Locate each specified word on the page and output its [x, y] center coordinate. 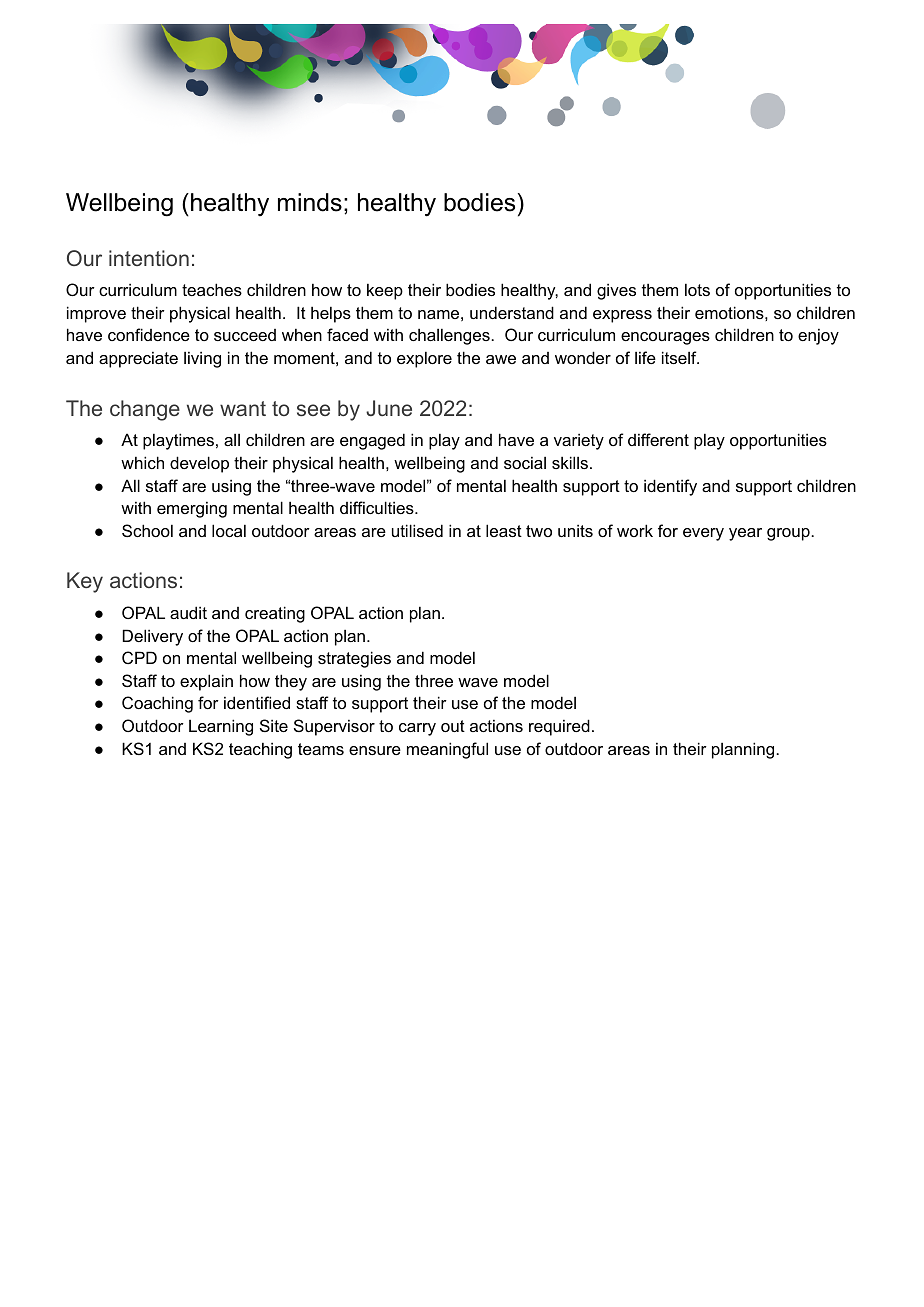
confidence [149, 334]
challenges [450, 336]
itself [680, 357]
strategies [354, 659]
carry [417, 729]
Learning [221, 727]
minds [310, 202]
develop [199, 464]
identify [670, 487]
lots [697, 289]
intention [149, 258]
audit [188, 612]
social [525, 462]
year [745, 534]
